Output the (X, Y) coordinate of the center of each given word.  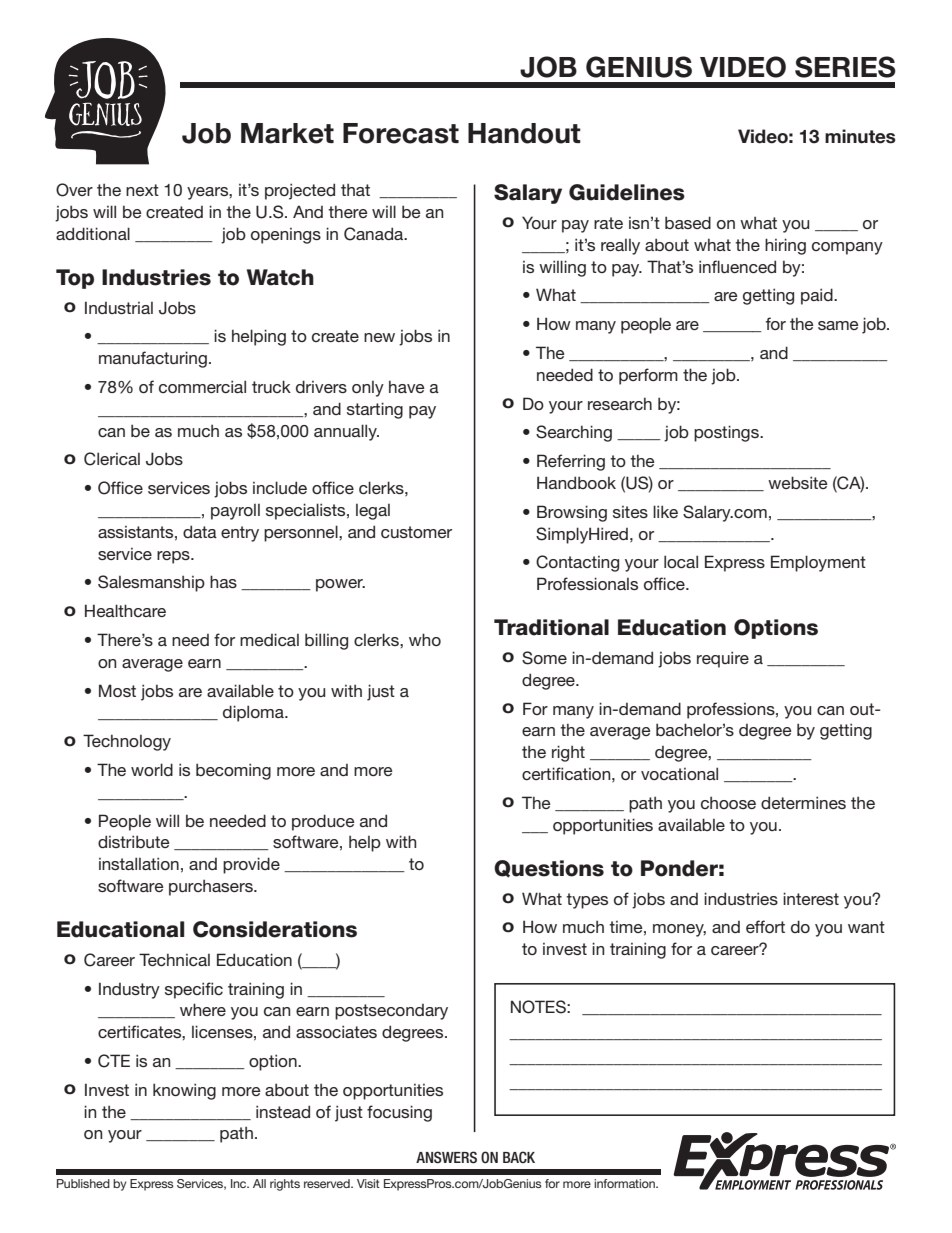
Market (287, 133)
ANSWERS (446, 1157)
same (838, 325)
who (425, 639)
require (723, 659)
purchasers (212, 888)
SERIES (845, 67)
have (407, 386)
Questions (549, 869)
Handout (524, 133)
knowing (184, 1091)
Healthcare (125, 610)
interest (811, 898)
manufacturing (153, 359)
